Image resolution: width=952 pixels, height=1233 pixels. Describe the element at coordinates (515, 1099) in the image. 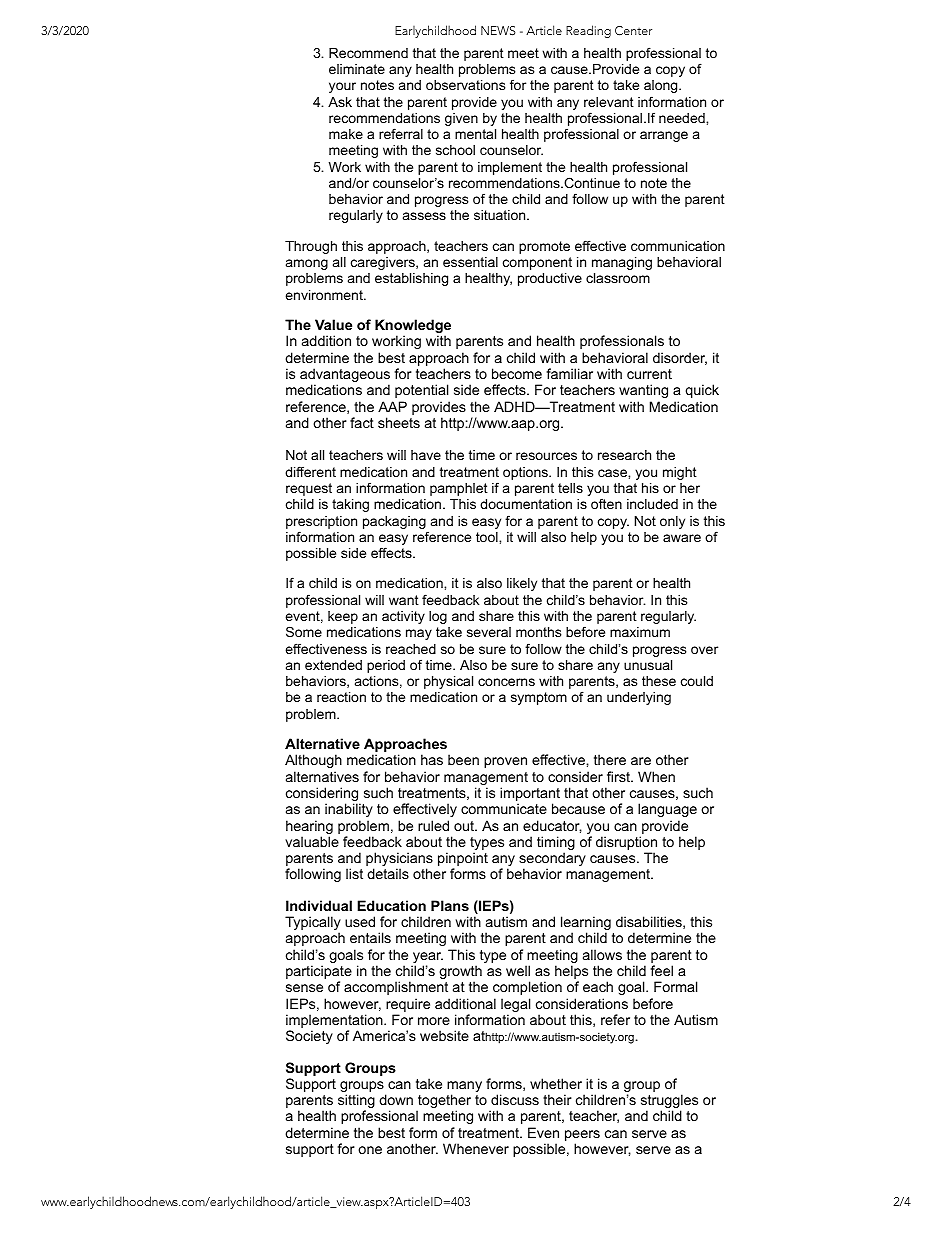

I see `discuss` at that location.
